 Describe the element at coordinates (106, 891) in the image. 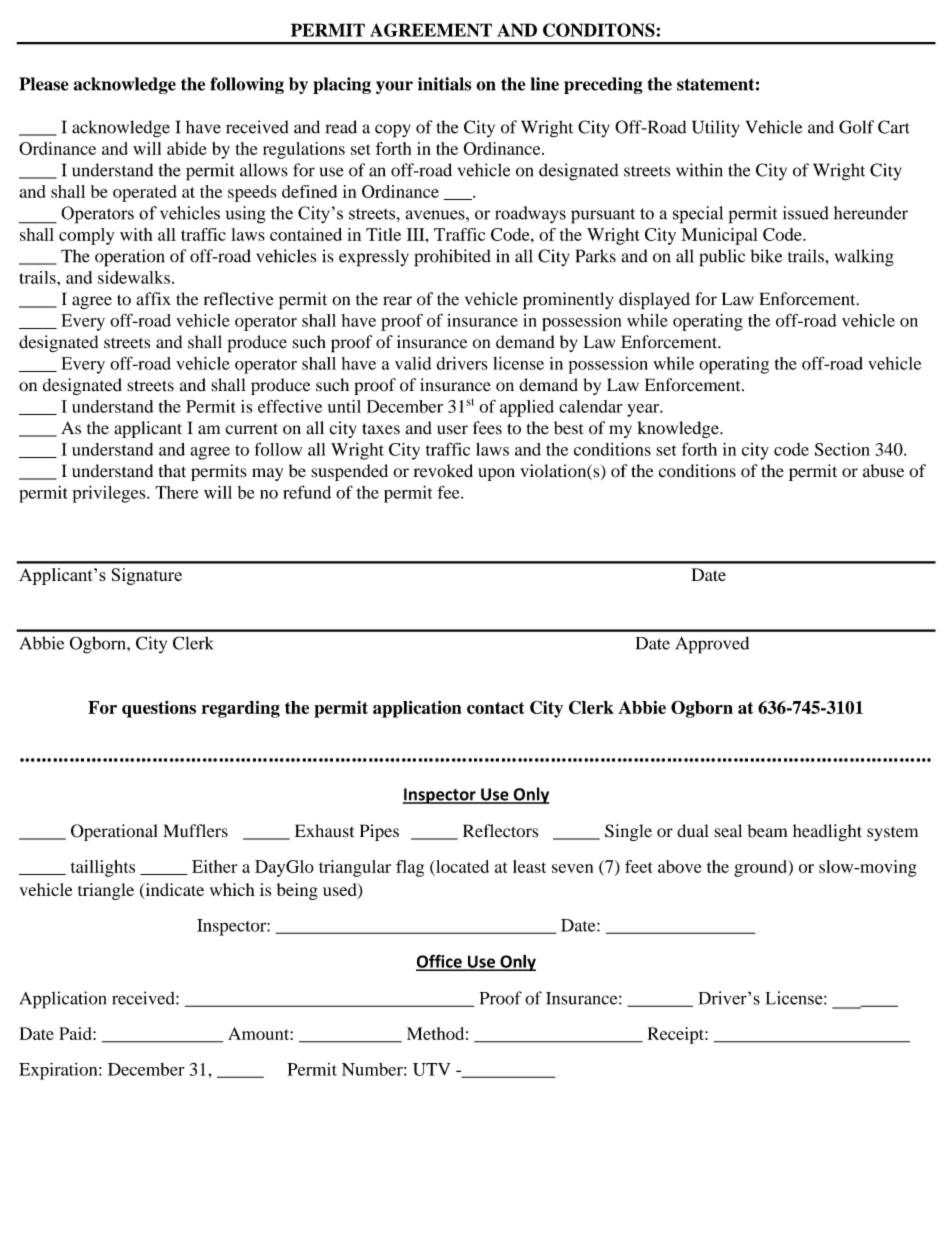

I see `triangle` at that location.
